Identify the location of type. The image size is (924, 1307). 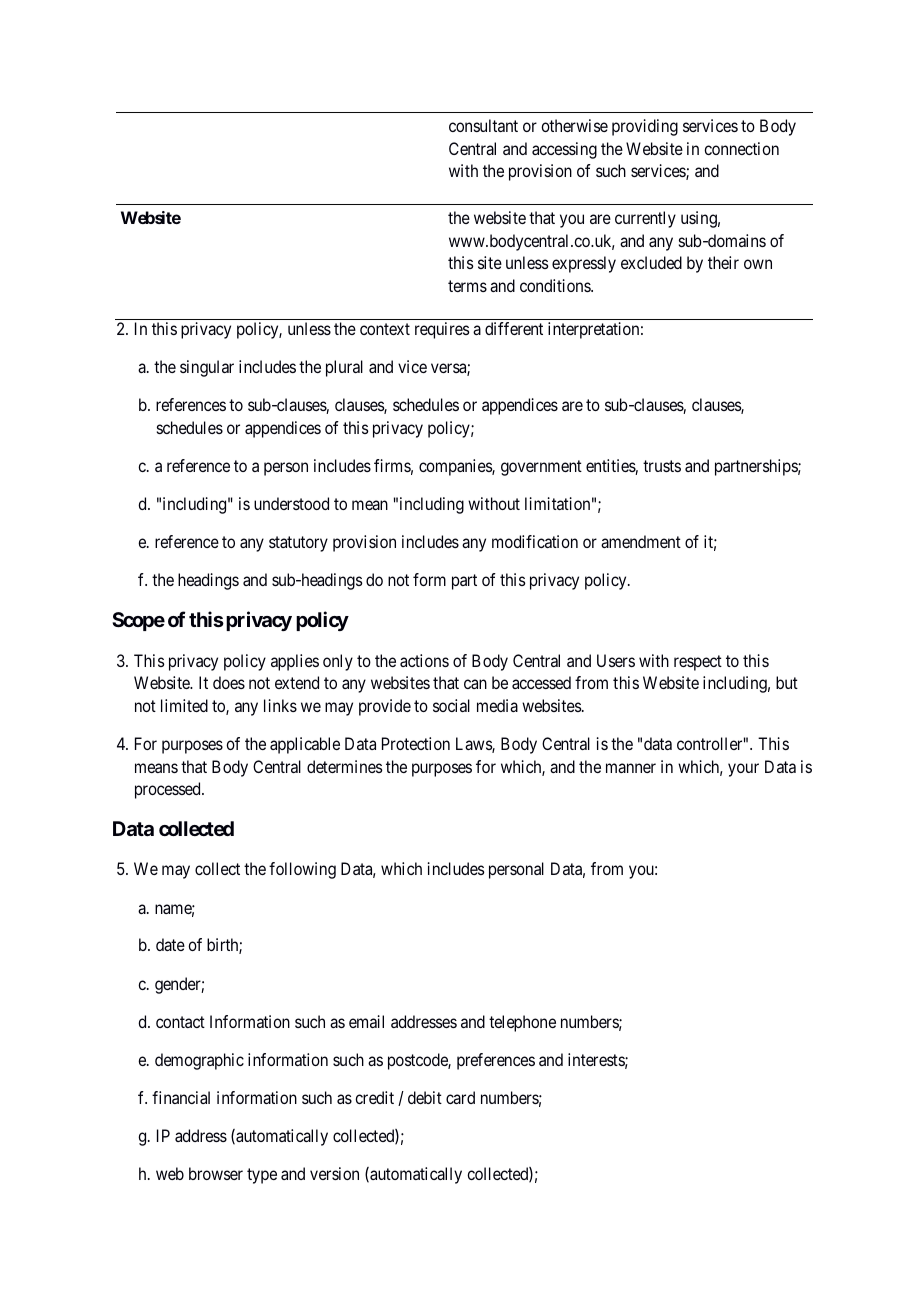
(262, 1176).
